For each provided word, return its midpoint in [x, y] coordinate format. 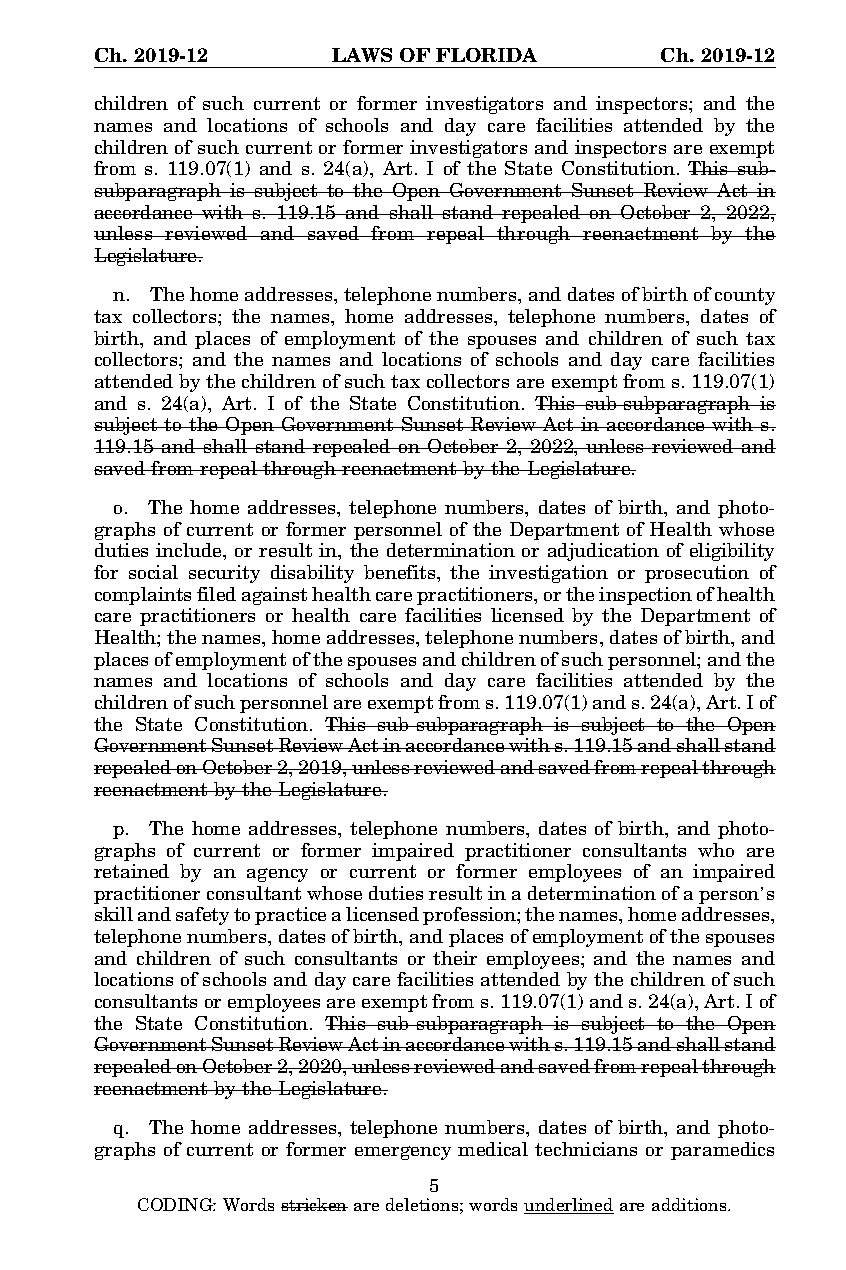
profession [470, 916]
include [190, 550]
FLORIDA [486, 55]
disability [312, 574]
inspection [645, 596]
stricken [314, 1204]
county [745, 296]
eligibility [732, 552]
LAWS [362, 55]
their [455, 958]
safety [202, 916]
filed [216, 594]
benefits [401, 572]
